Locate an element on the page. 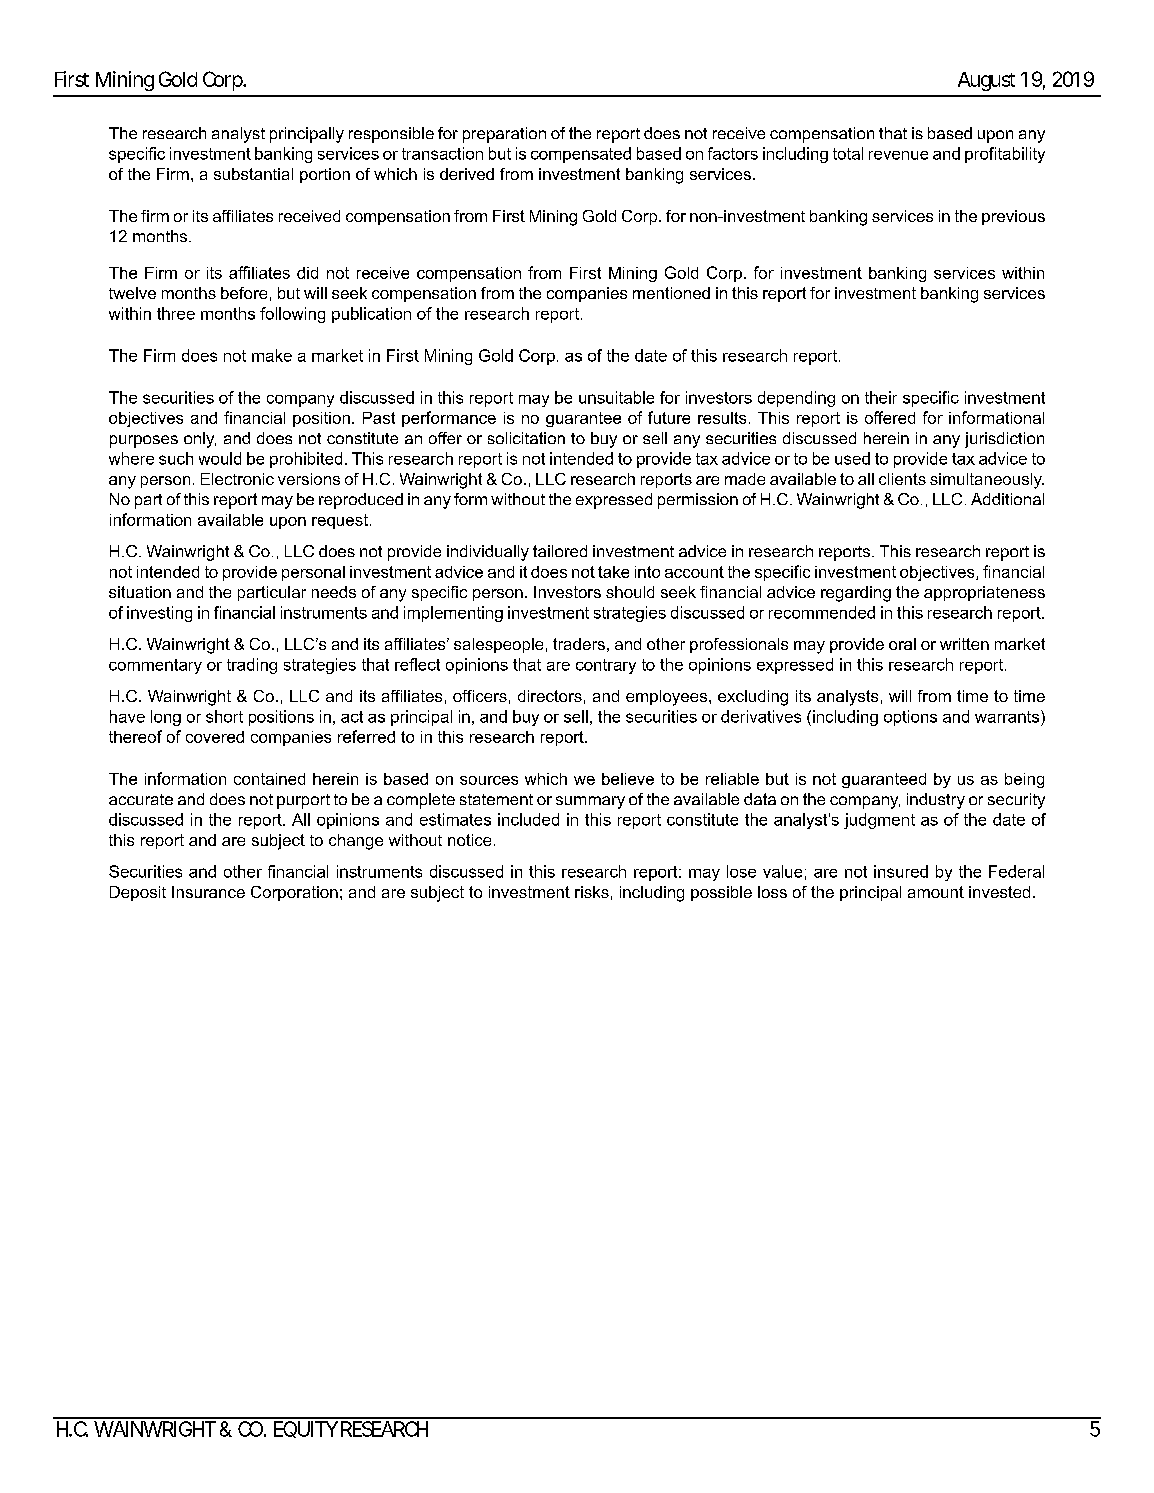 This page has width=1154, height=1493. substantial is located at coordinates (253, 174).
